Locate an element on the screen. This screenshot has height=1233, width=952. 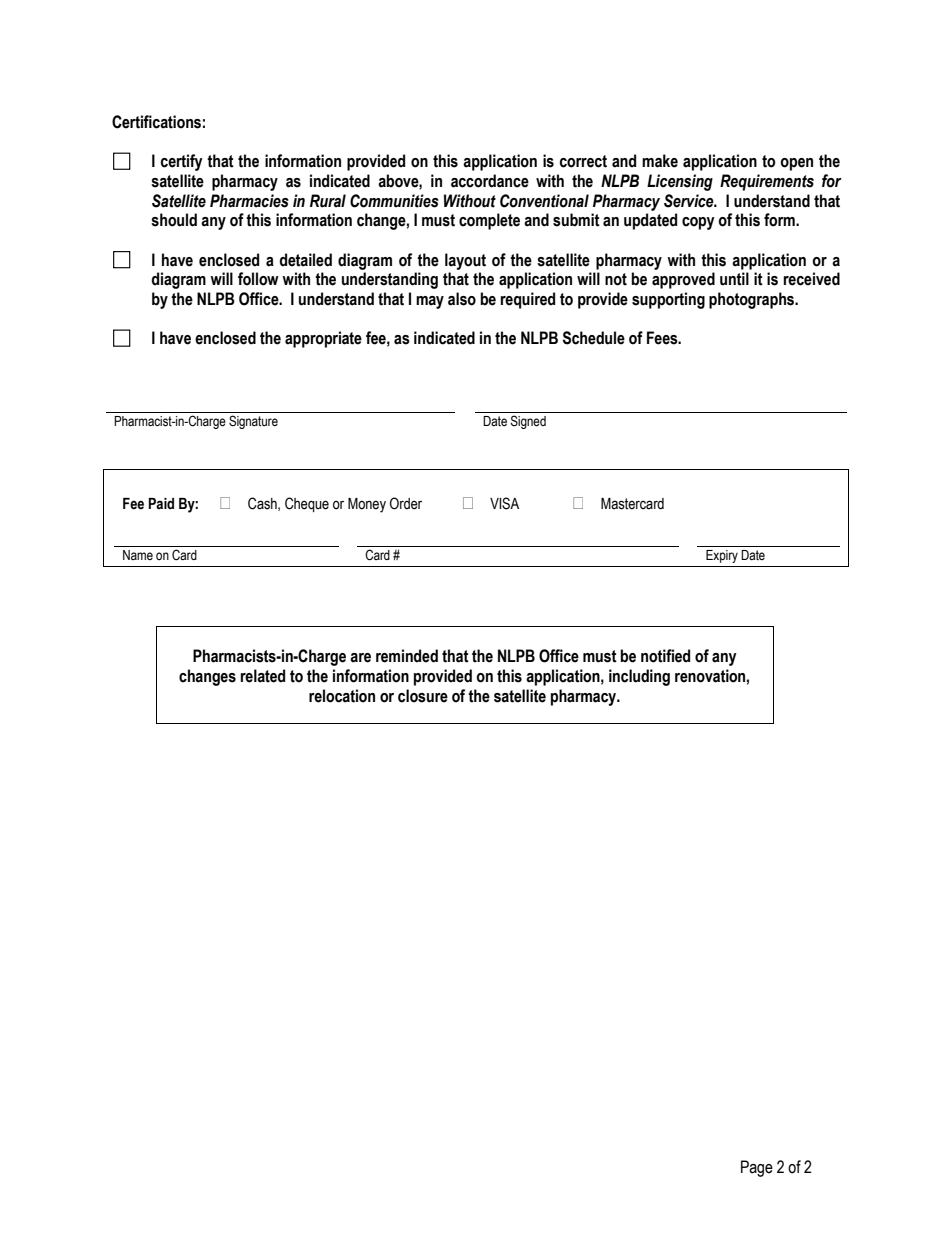
Page is located at coordinates (757, 1168).
